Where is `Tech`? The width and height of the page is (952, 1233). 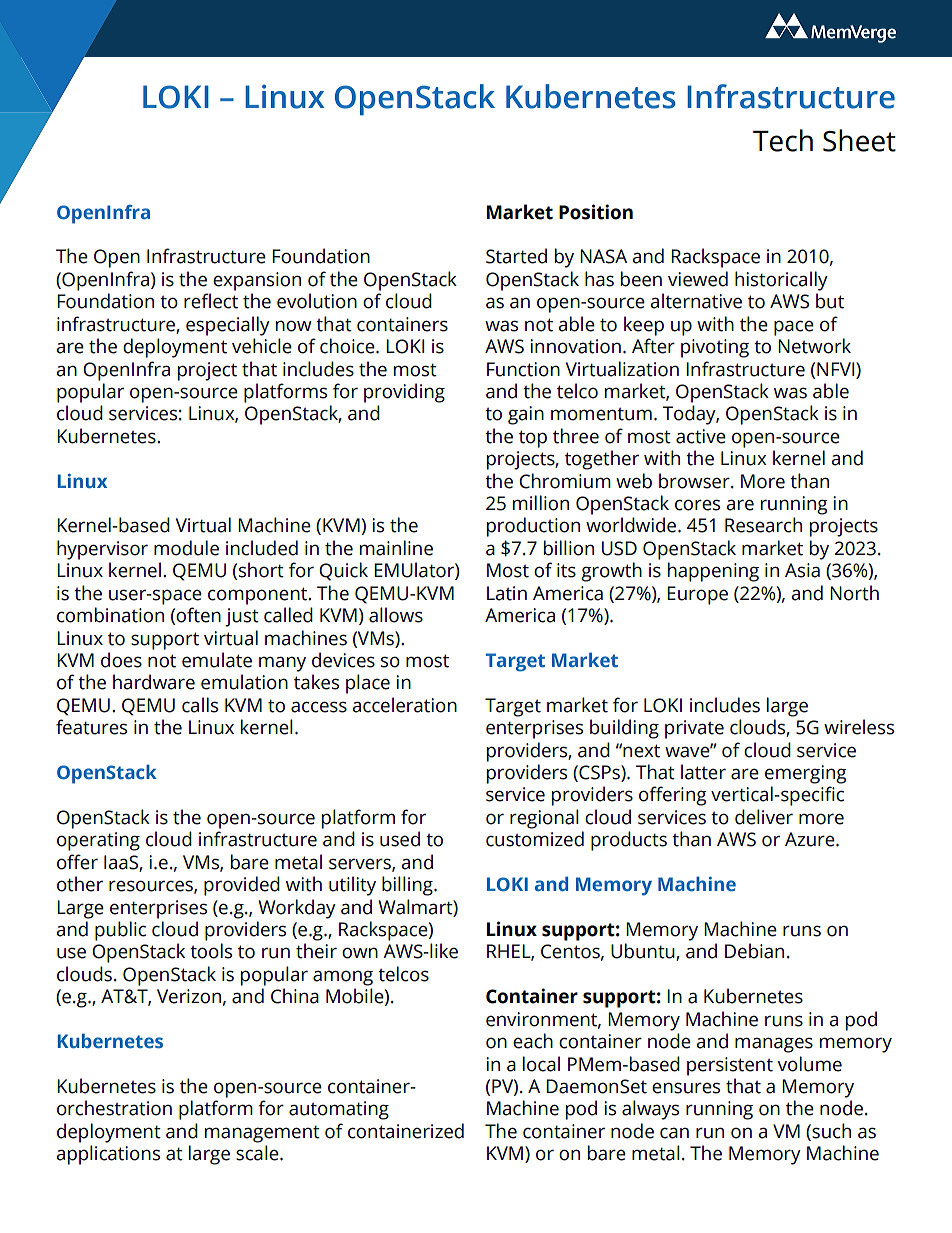
Tech is located at coordinates (783, 140).
